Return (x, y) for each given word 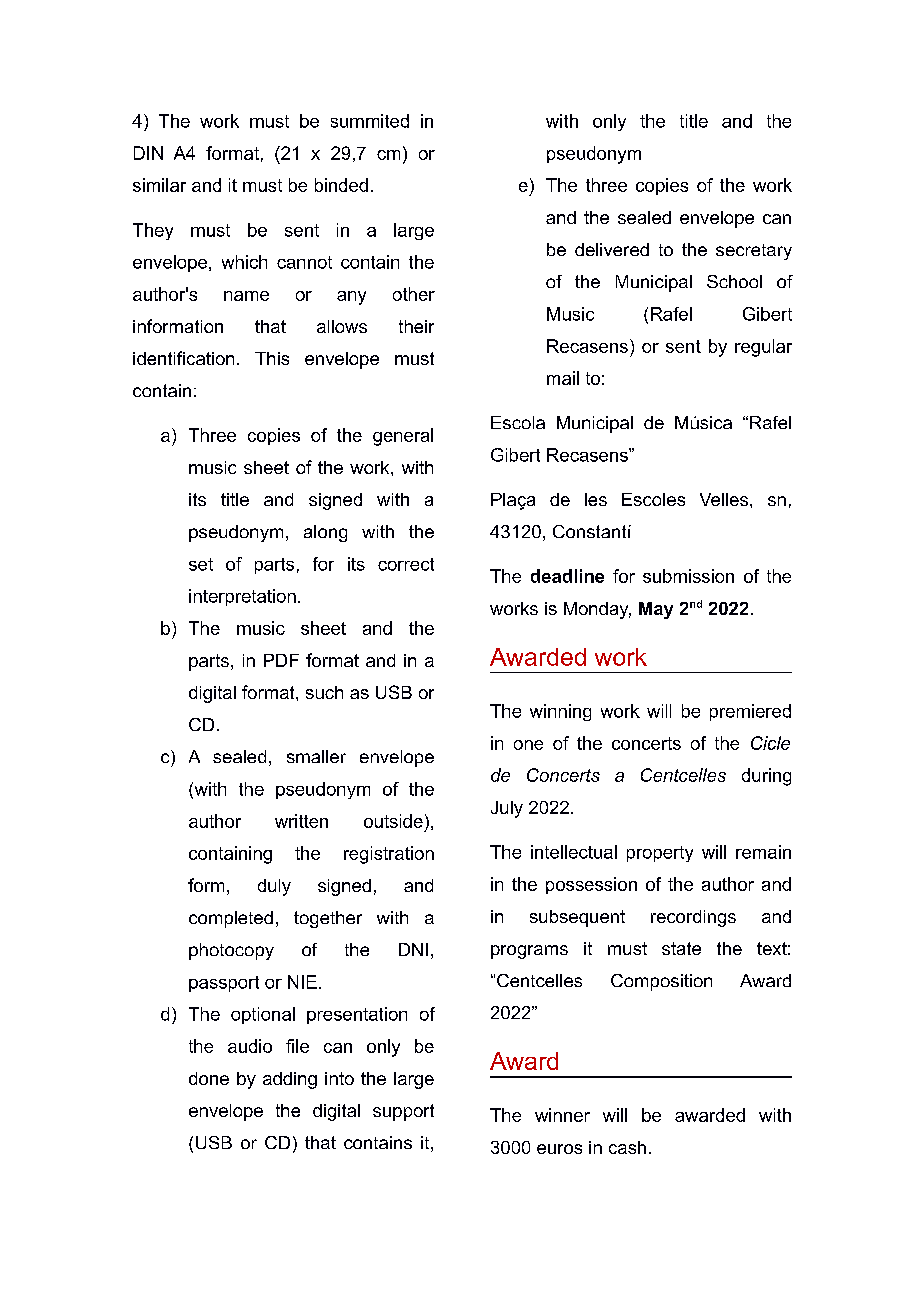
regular (763, 348)
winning (560, 712)
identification (183, 358)
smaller (316, 756)
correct (406, 564)
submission (688, 576)
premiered (750, 712)
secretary (754, 252)
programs (529, 952)
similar (159, 185)
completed (231, 919)
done (209, 1078)
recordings (693, 918)
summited (370, 121)
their (416, 326)
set (201, 564)
